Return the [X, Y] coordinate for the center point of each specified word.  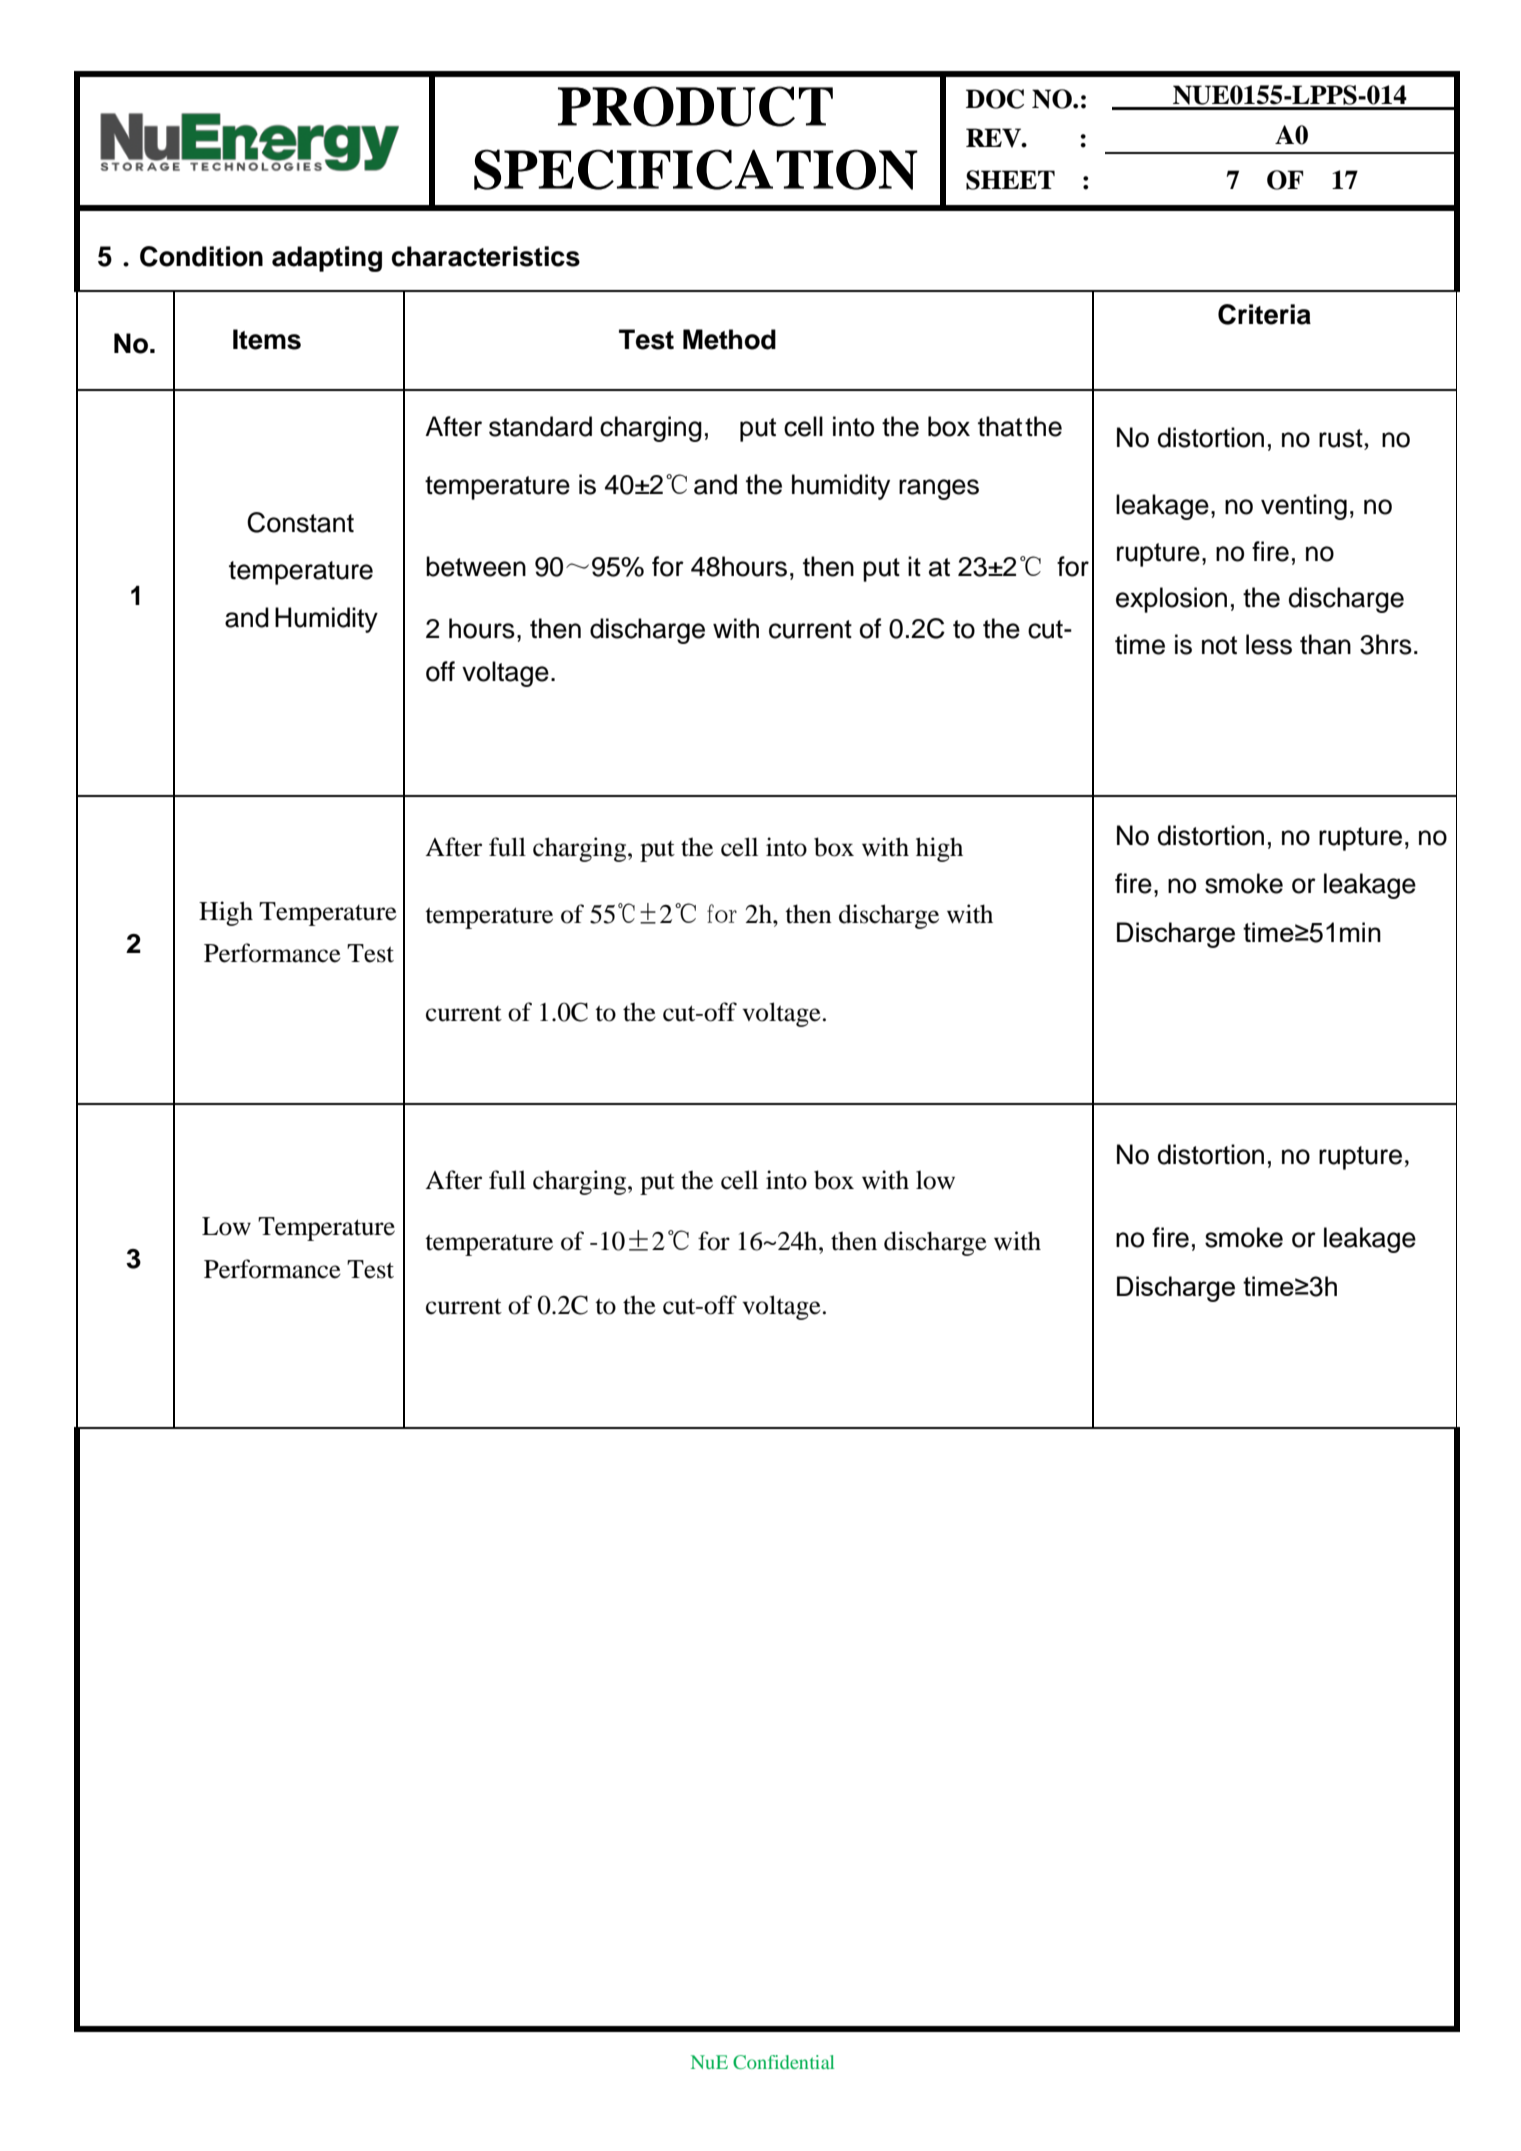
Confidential [783, 2062]
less [1269, 644]
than [1325, 644]
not [1219, 645]
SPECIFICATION [696, 169]
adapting [327, 259]
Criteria [1264, 314]
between [476, 566]
